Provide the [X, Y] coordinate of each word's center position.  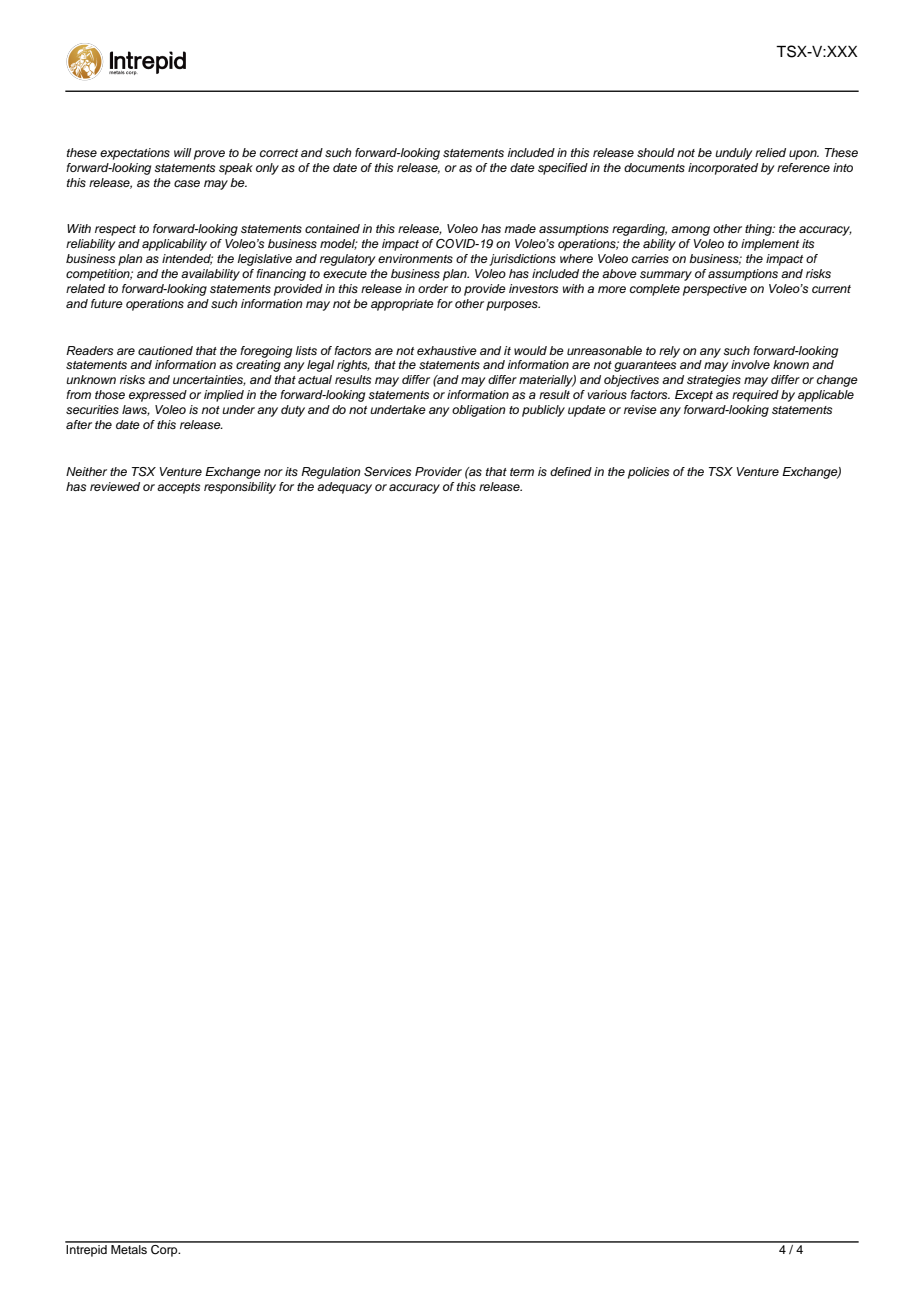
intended [187, 259]
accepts [178, 488]
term [522, 472]
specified [563, 169]
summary [666, 276]
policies [648, 473]
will [182, 152]
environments [415, 258]
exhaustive [447, 350]
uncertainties [209, 380]
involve [750, 364]
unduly [734, 154]
